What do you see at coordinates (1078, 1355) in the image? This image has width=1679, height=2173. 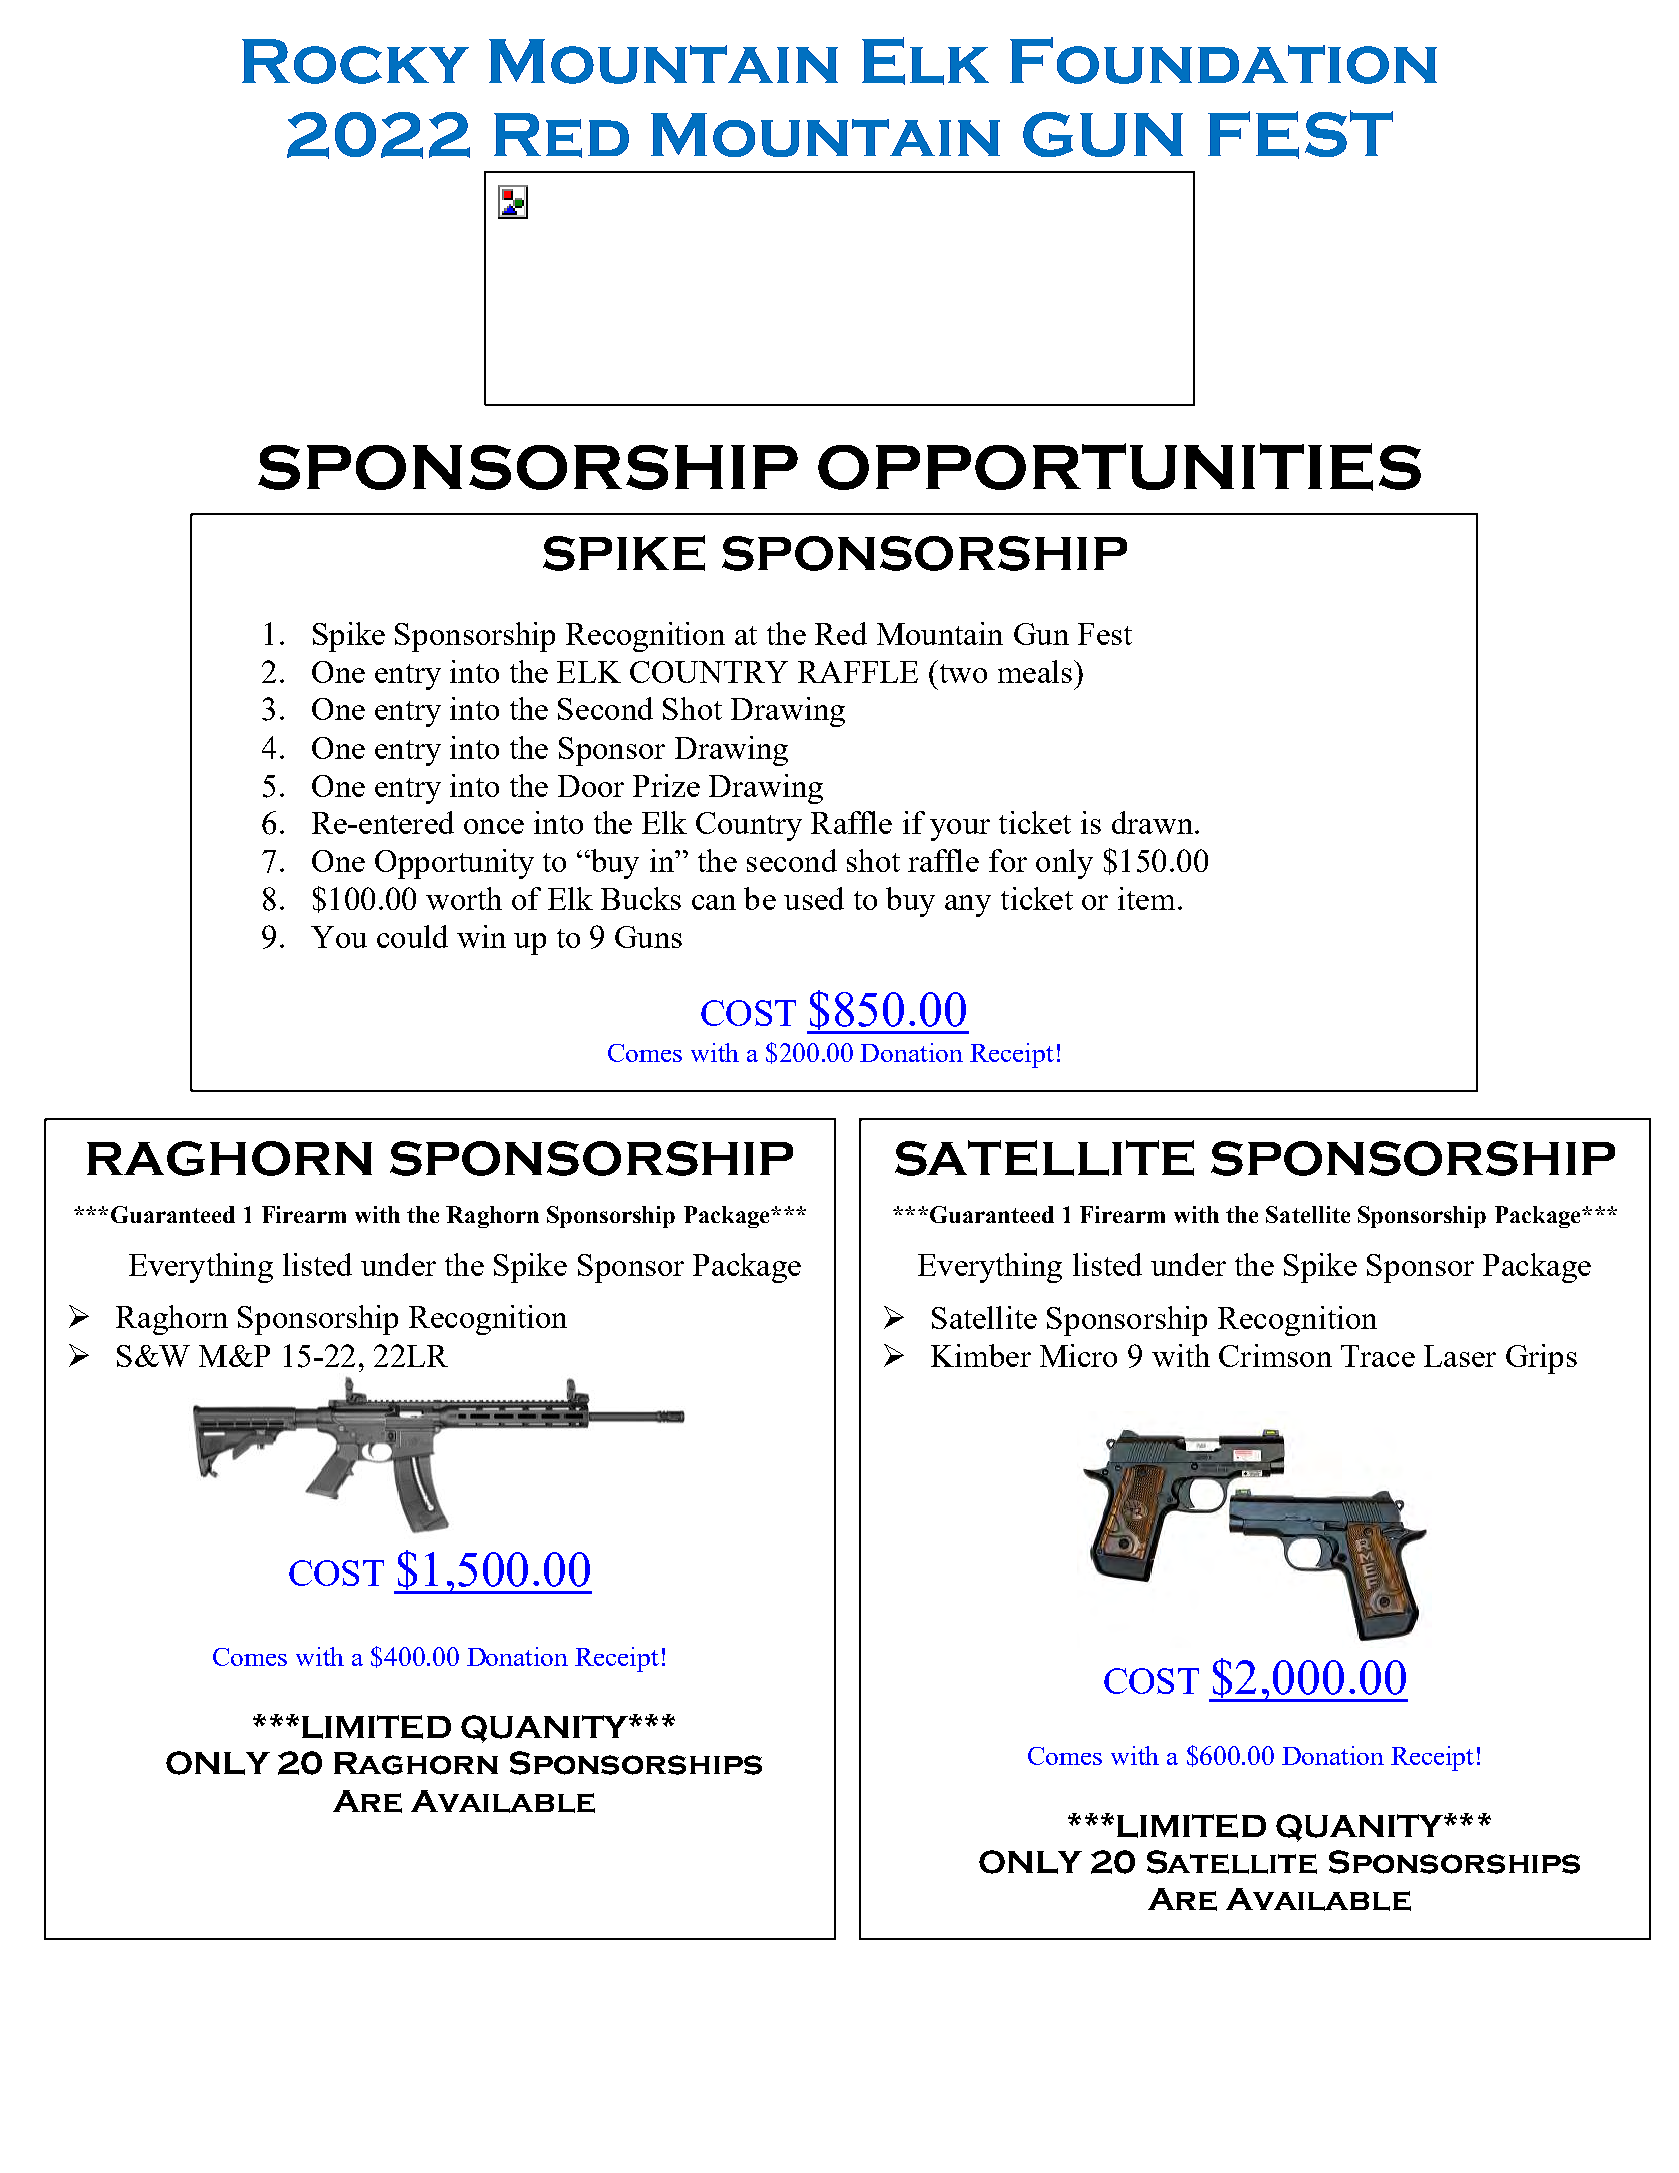 I see `Micro` at bounding box center [1078, 1355].
